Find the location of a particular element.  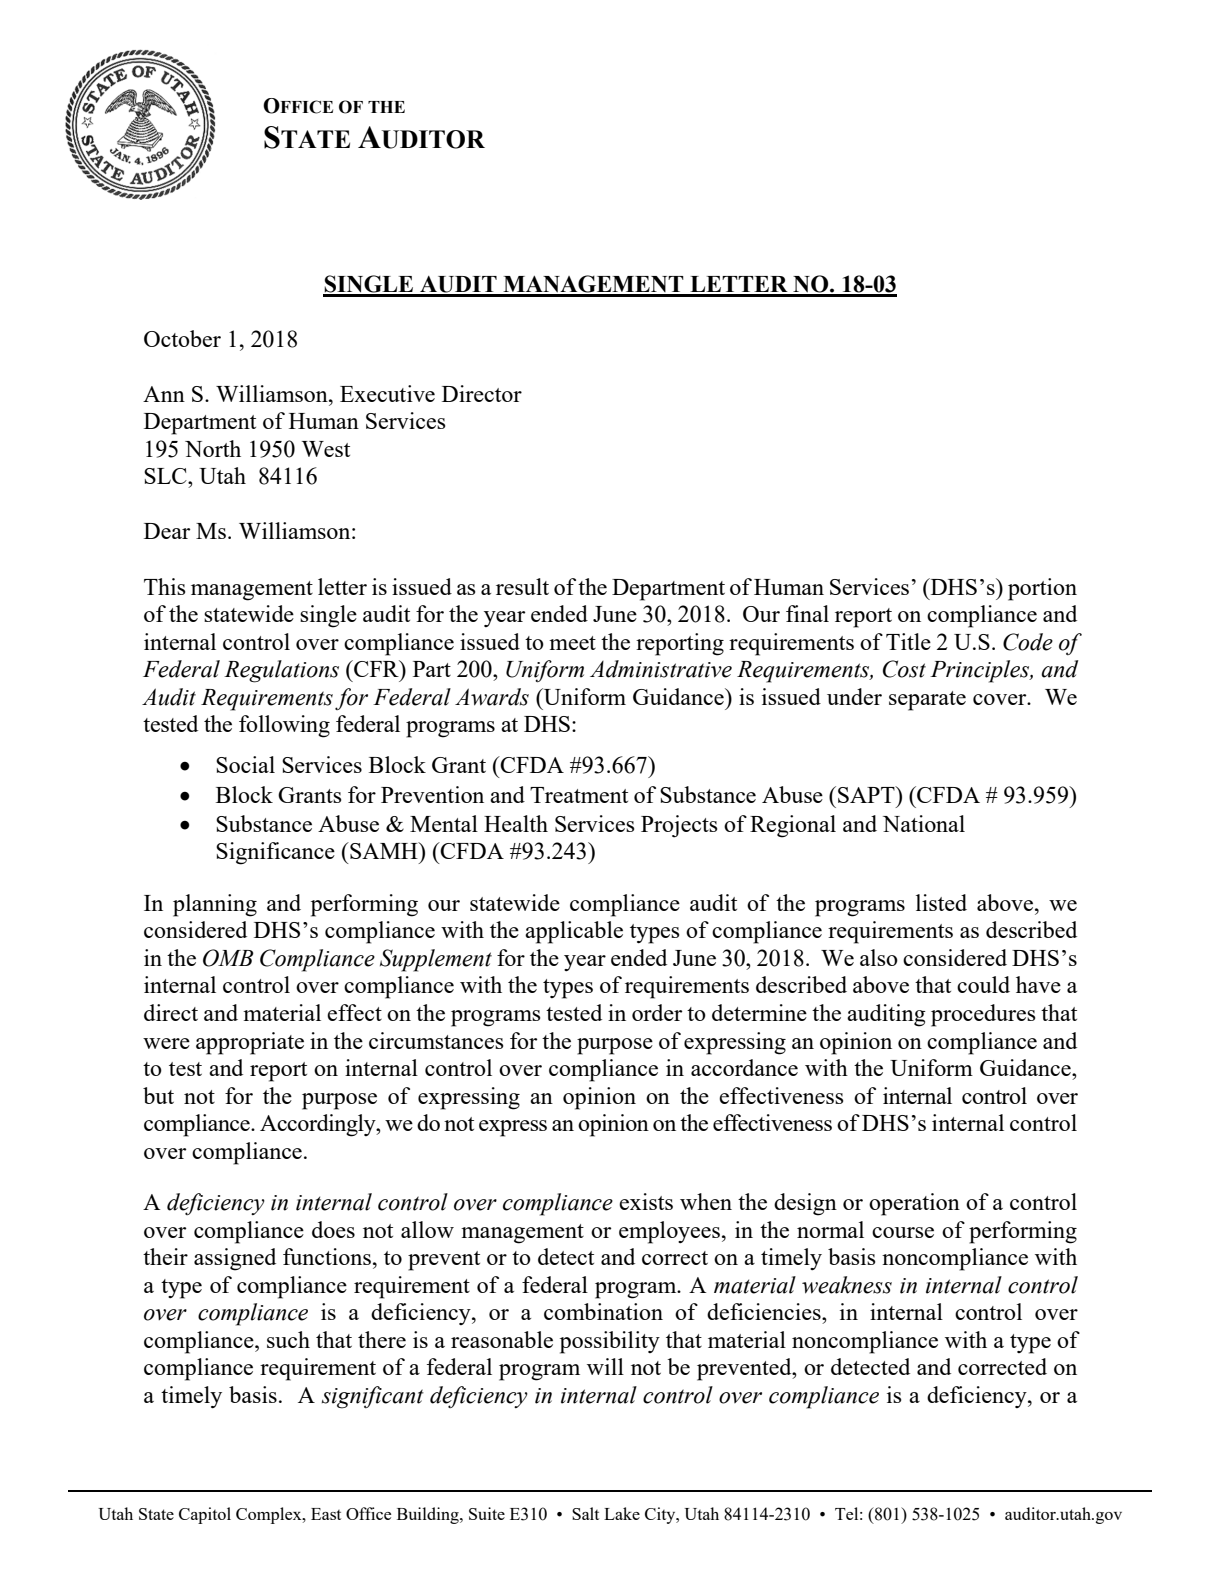

East is located at coordinates (326, 1514).
